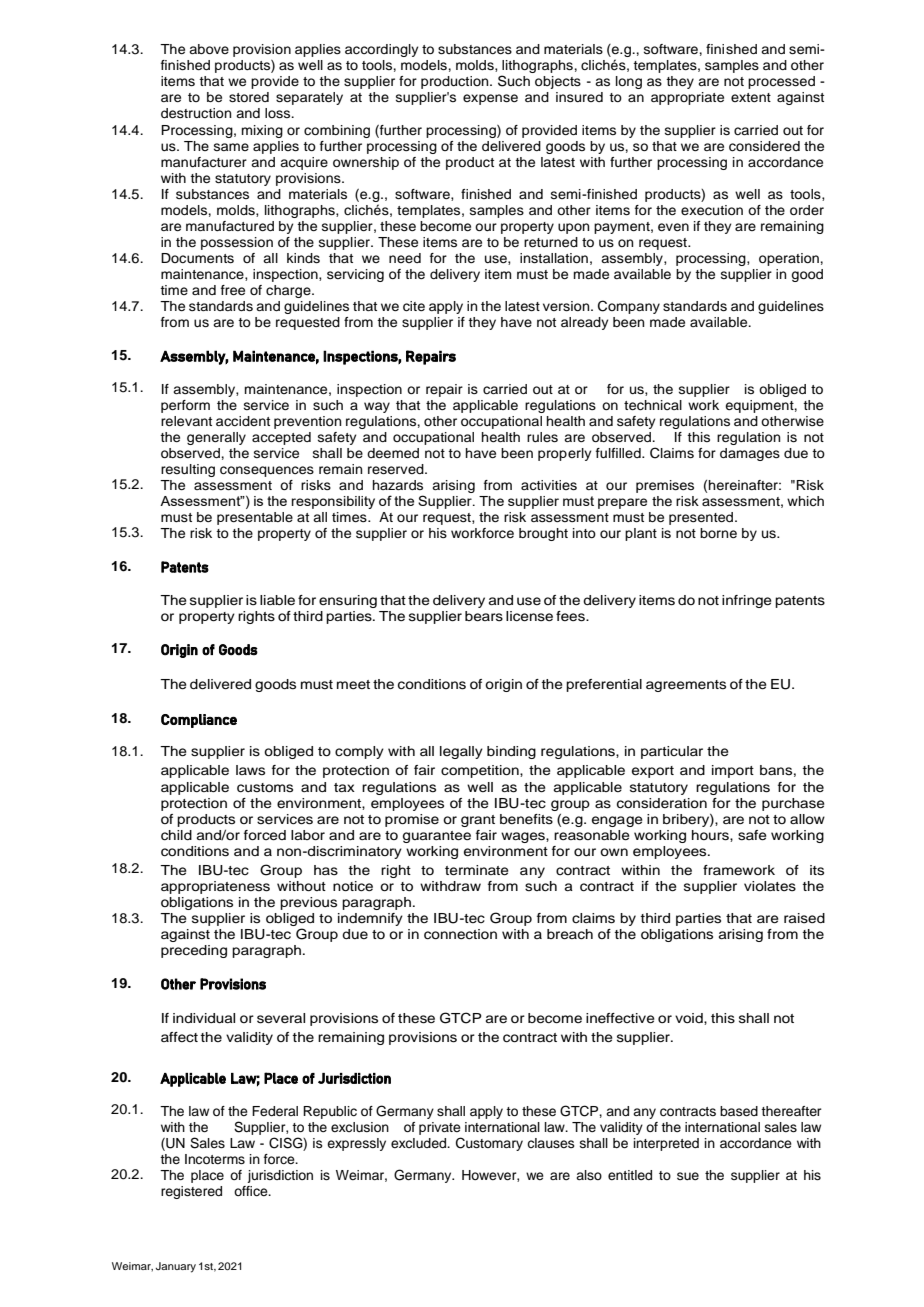 The height and width of the document is (1307, 924). What do you see at coordinates (542, 437) in the document?
I see `rules` at bounding box center [542, 437].
